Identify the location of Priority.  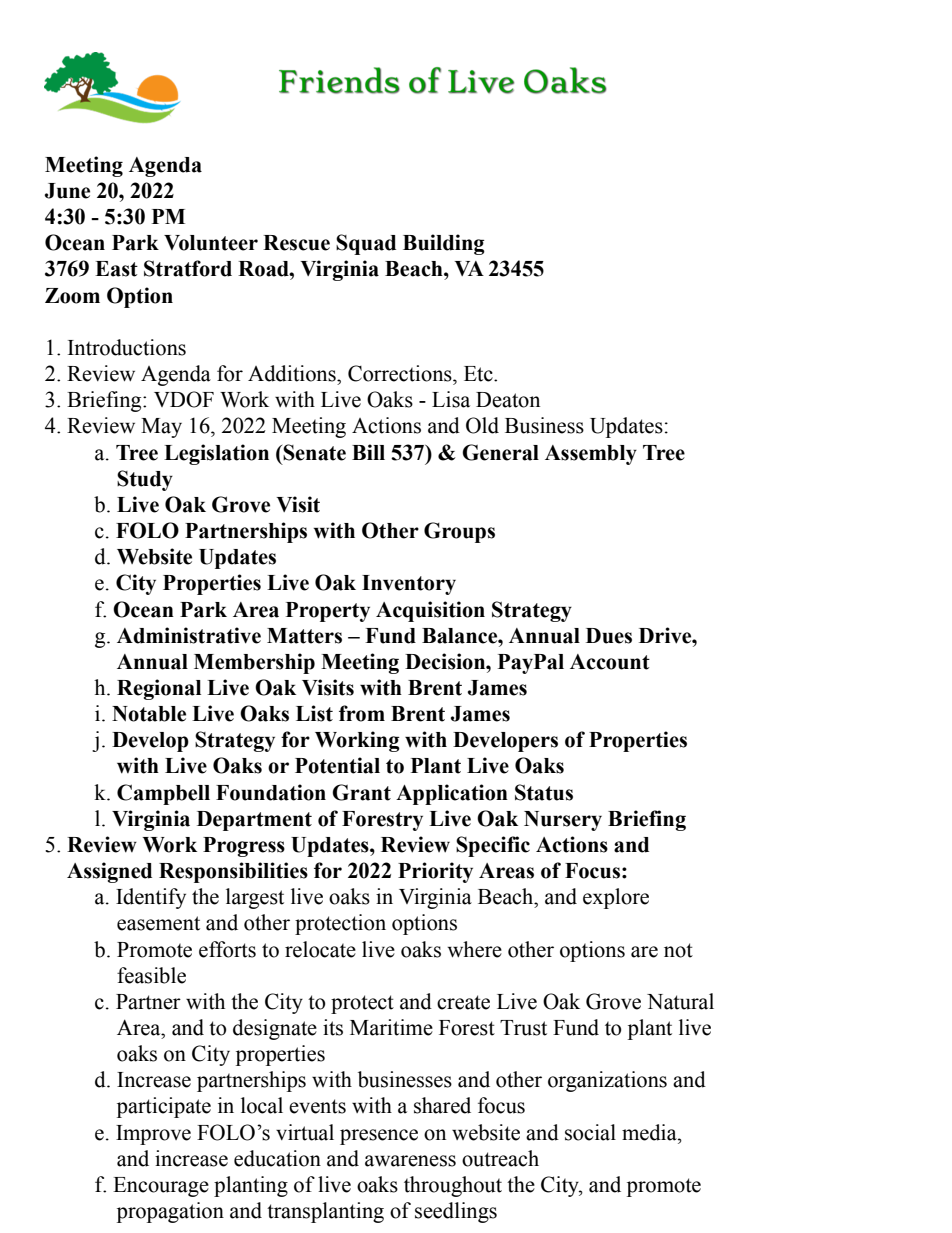
(435, 872).
